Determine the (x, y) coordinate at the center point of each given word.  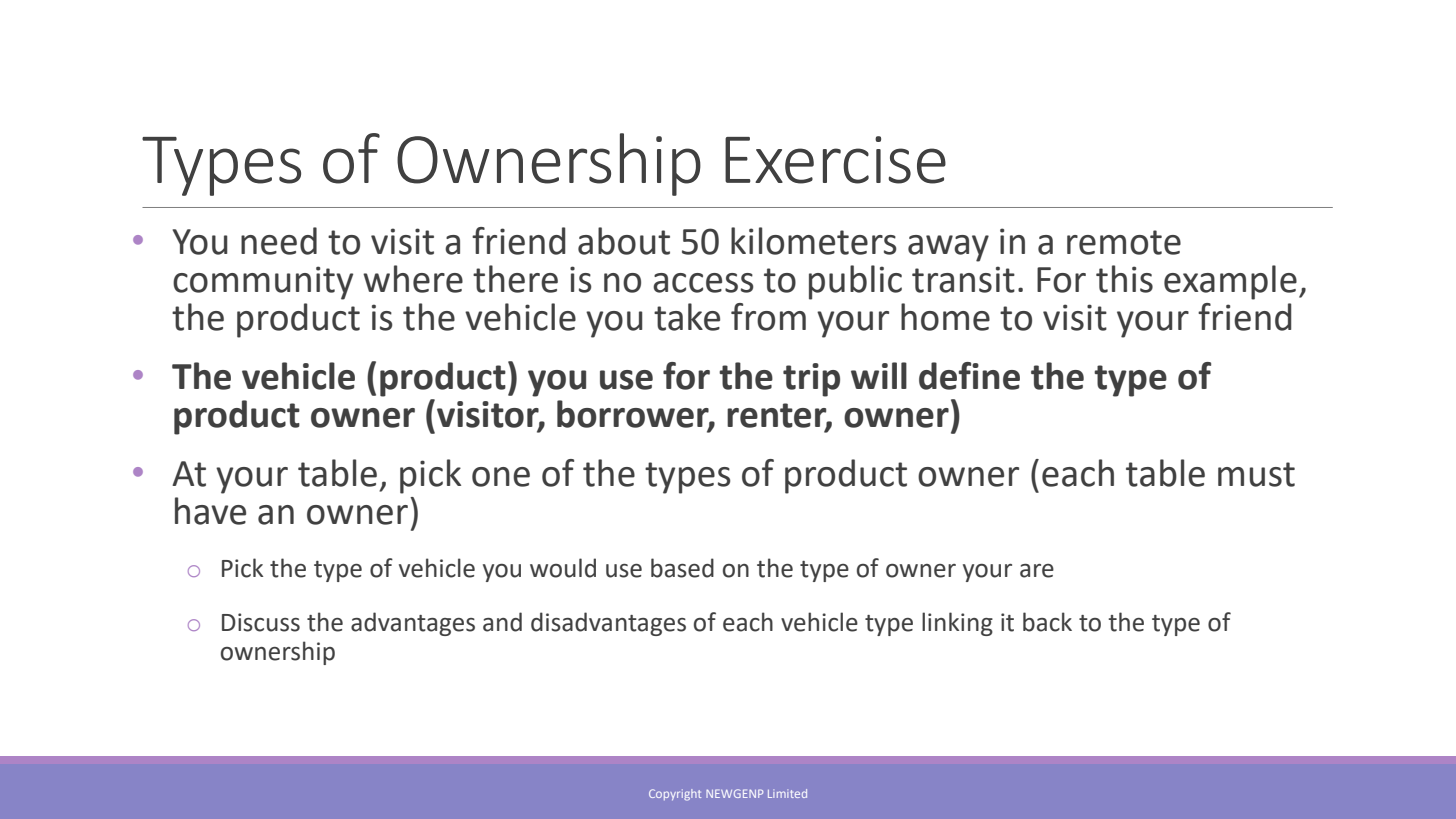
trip (811, 380)
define (969, 376)
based (682, 568)
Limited (787, 793)
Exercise (835, 160)
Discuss (261, 622)
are (1037, 571)
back (1047, 622)
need (279, 241)
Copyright (675, 795)
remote (1124, 242)
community (263, 283)
